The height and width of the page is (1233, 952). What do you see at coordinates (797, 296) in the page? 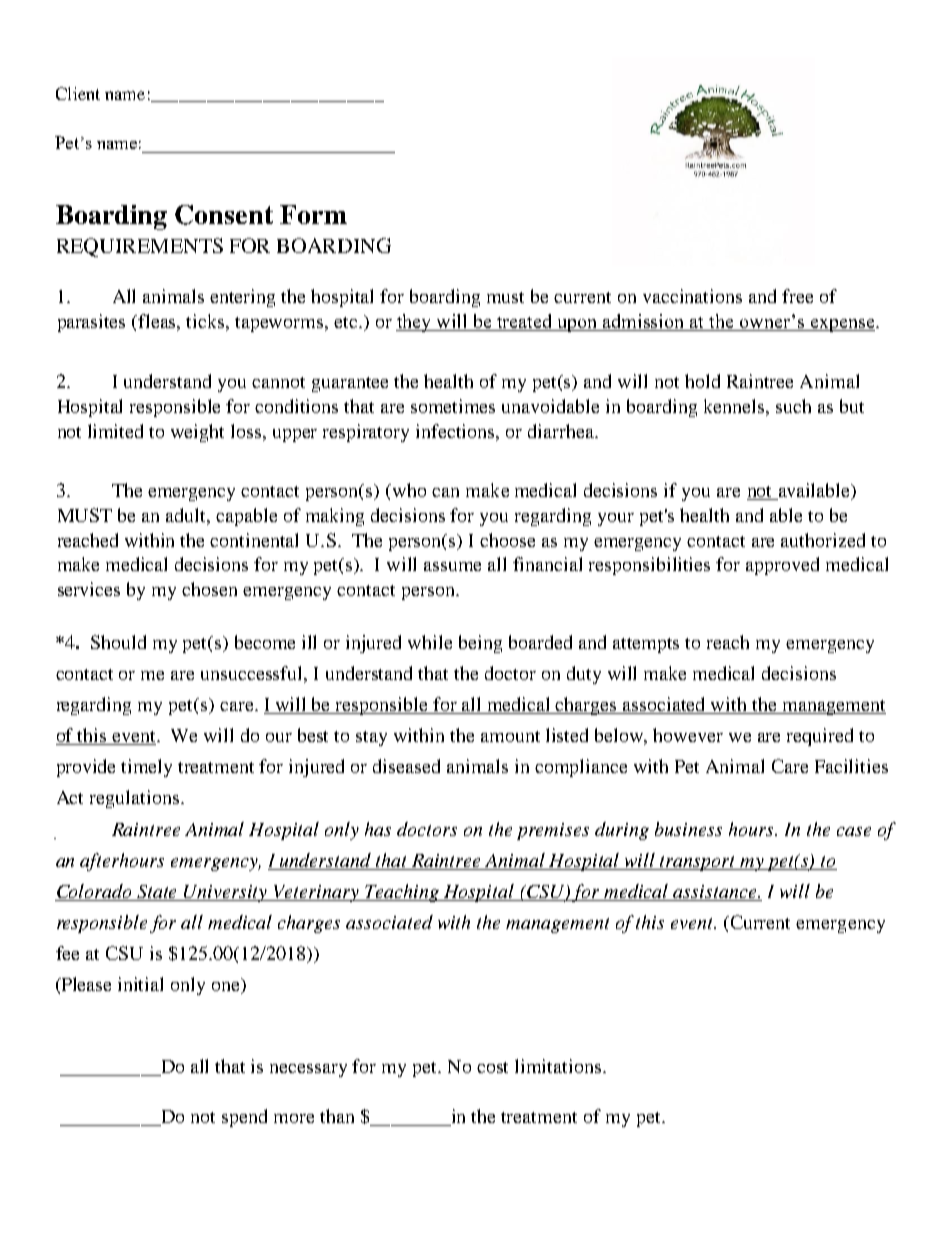
I see `free` at bounding box center [797, 296].
